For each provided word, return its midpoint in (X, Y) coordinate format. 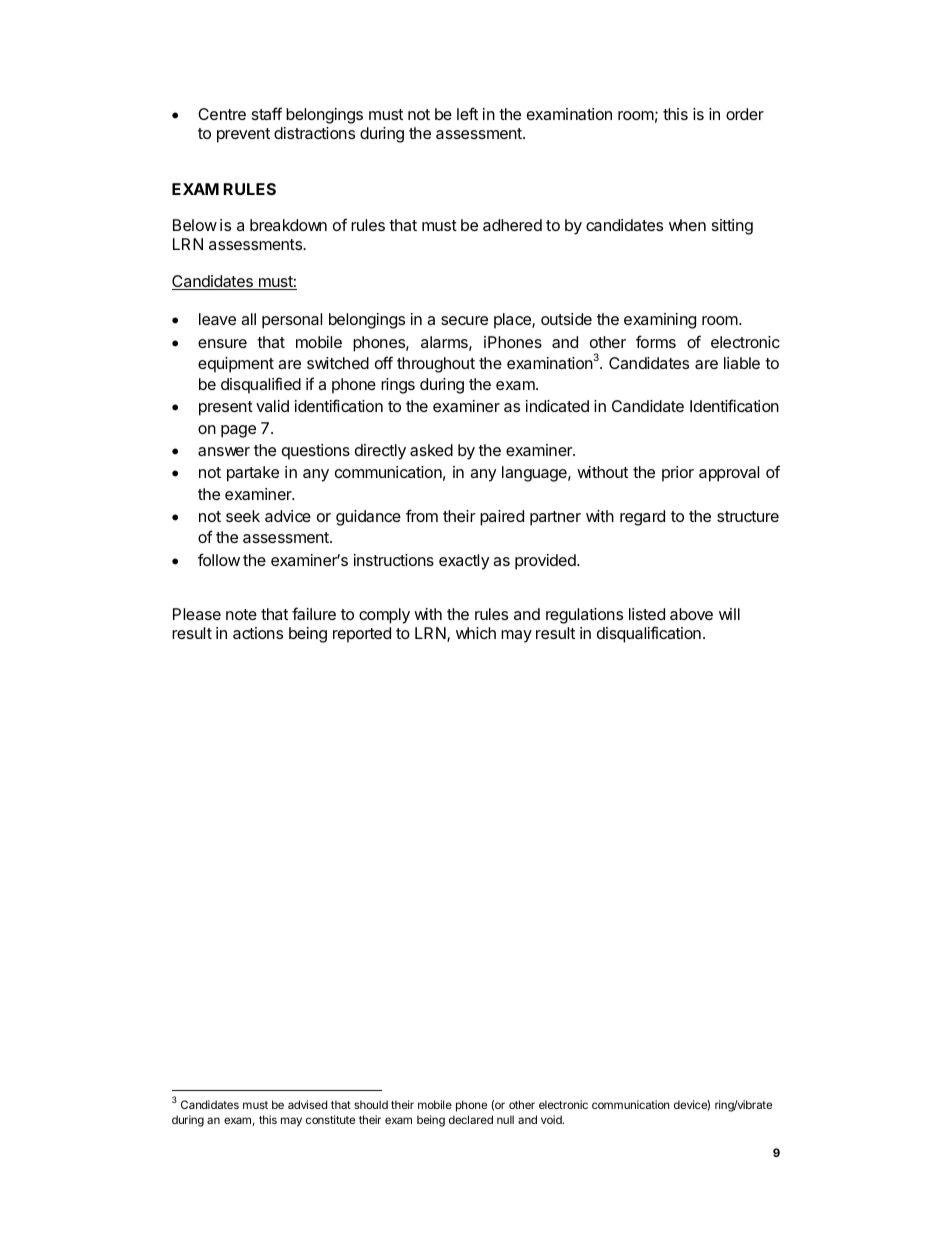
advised (307, 1104)
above (691, 614)
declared (471, 1119)
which (476, 633)
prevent (243, 135)
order (745, 114)
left (467, 113)
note (241, 614)
